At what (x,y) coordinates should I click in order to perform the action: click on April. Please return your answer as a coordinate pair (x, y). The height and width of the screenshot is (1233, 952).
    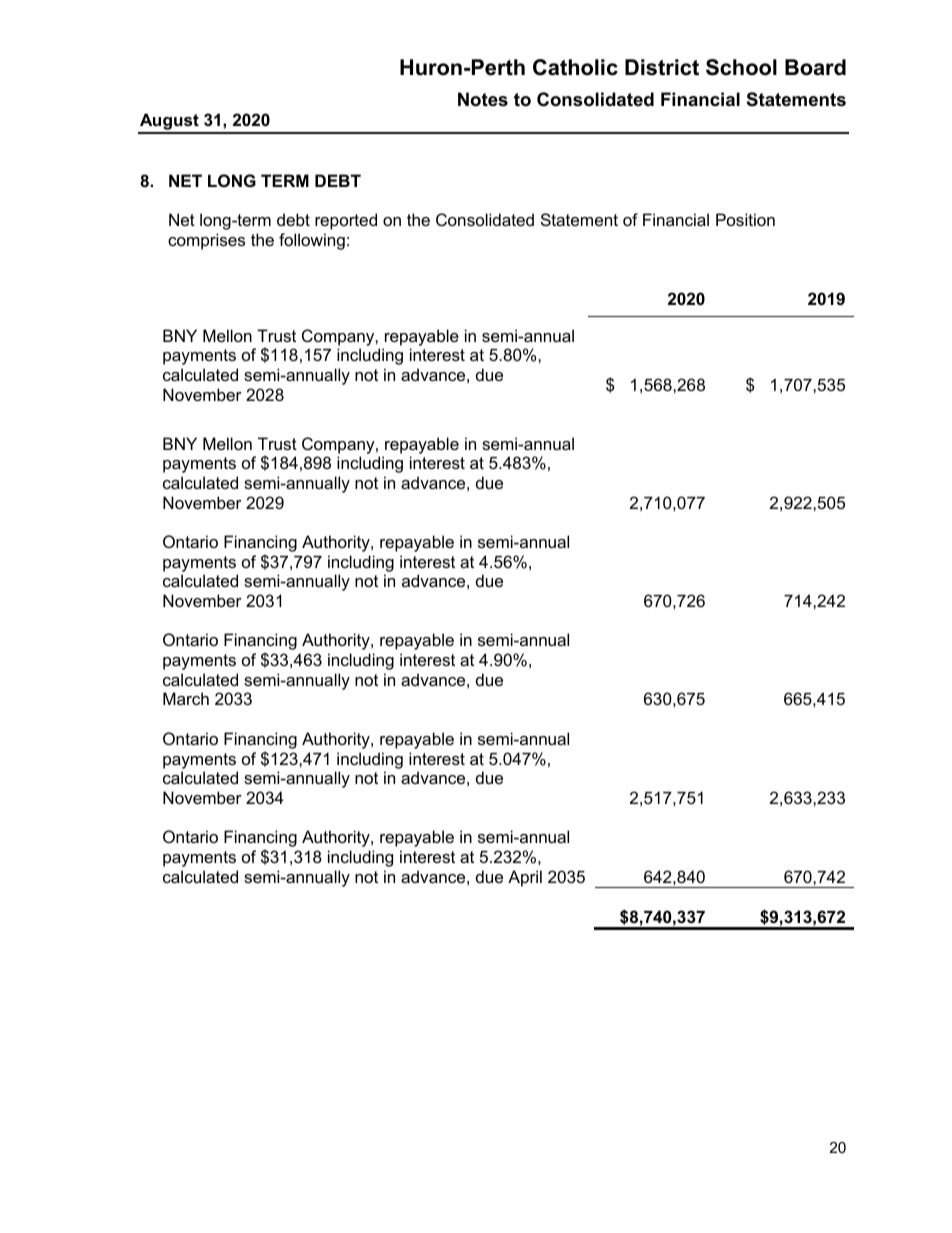
    Looking at the image, I should click on (525, 878).
